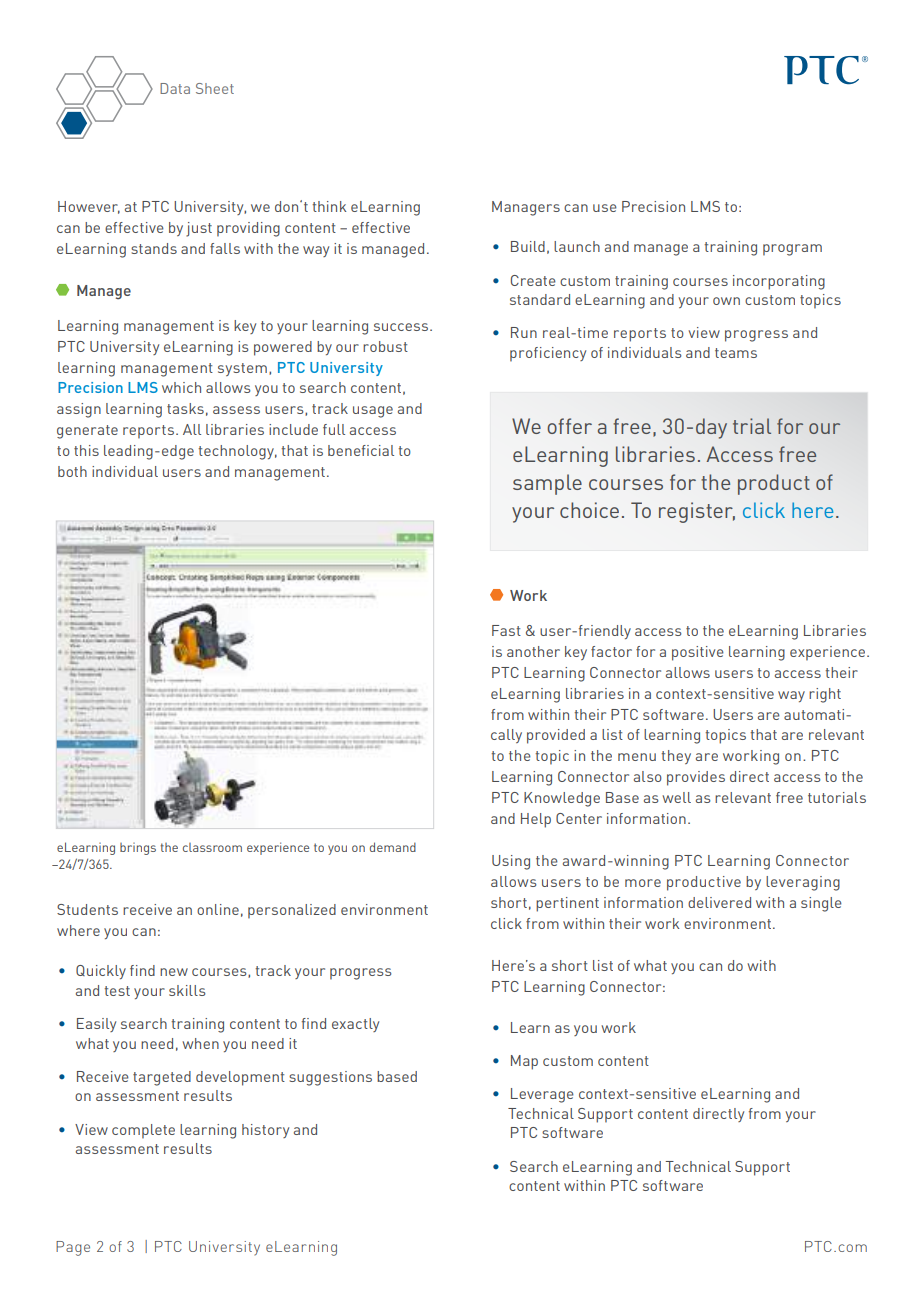 This screenshot has height=1308, width=924. Describe the element at coordinates (698, 653) in the screenshot. I see `positive` at that location.
